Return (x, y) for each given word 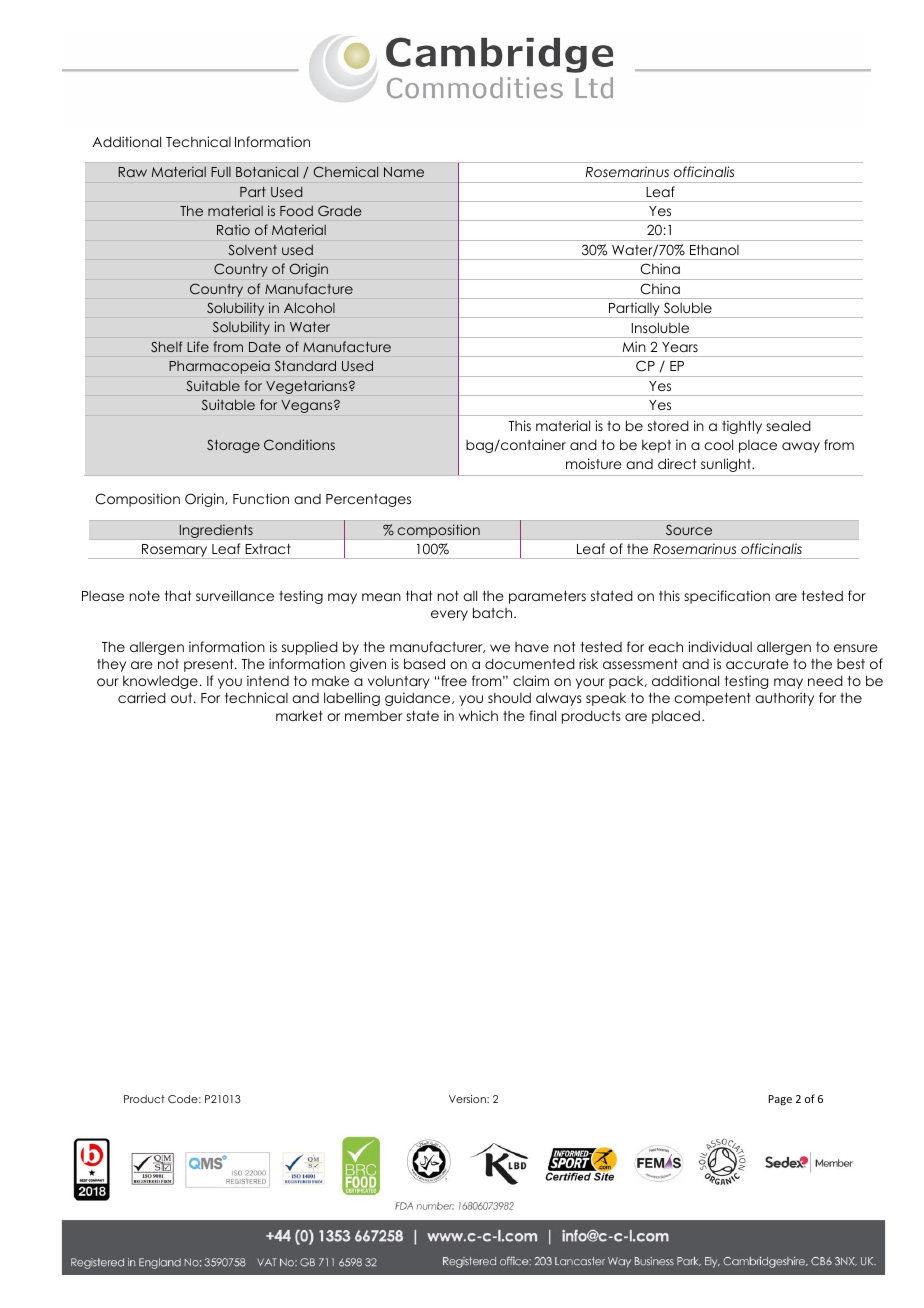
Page (780, 1100)
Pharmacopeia (219, 367)
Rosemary (175, 551)
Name (404, 172)
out (183, 698)
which (478, 715)
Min (634, 347)
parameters (547, 597)
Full (221, 172)
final (543, 715)
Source (689, 530)
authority (784, 699)
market (299, 715)
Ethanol (714, 249)
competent (712, 699)
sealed (788, 425)
